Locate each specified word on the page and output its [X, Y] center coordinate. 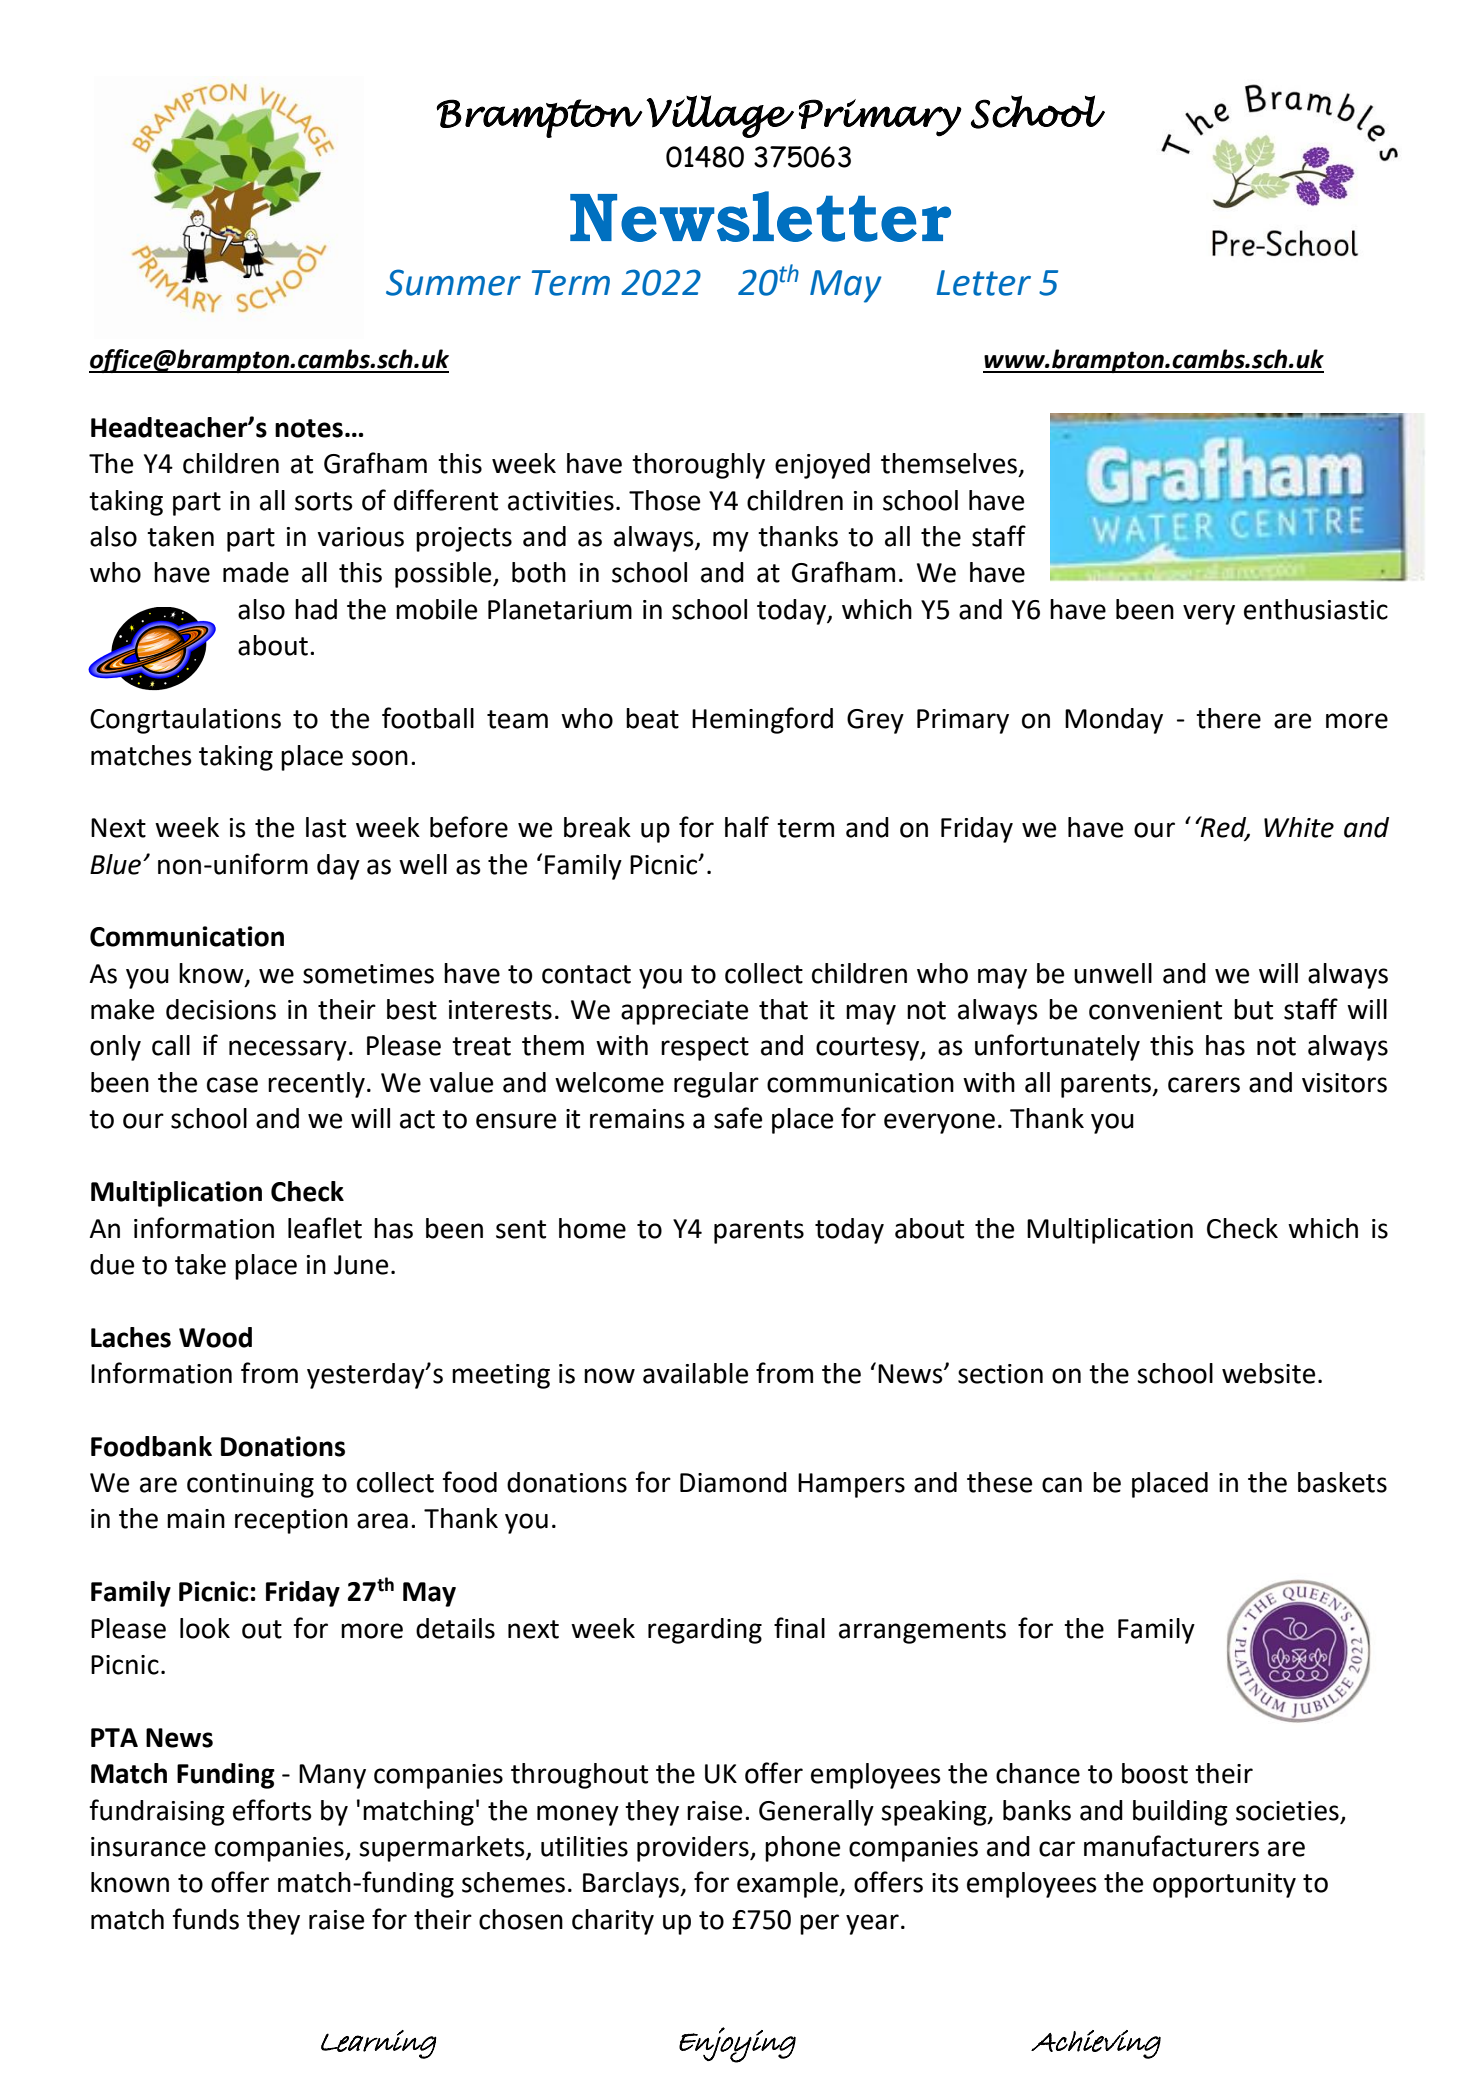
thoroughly [698, 466]
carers [1204, 1085]
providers [694, 1849]
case [232, 1085]
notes [309, 428]
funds [205, 1919]
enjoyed [822, 466]
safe [738, 1118]
